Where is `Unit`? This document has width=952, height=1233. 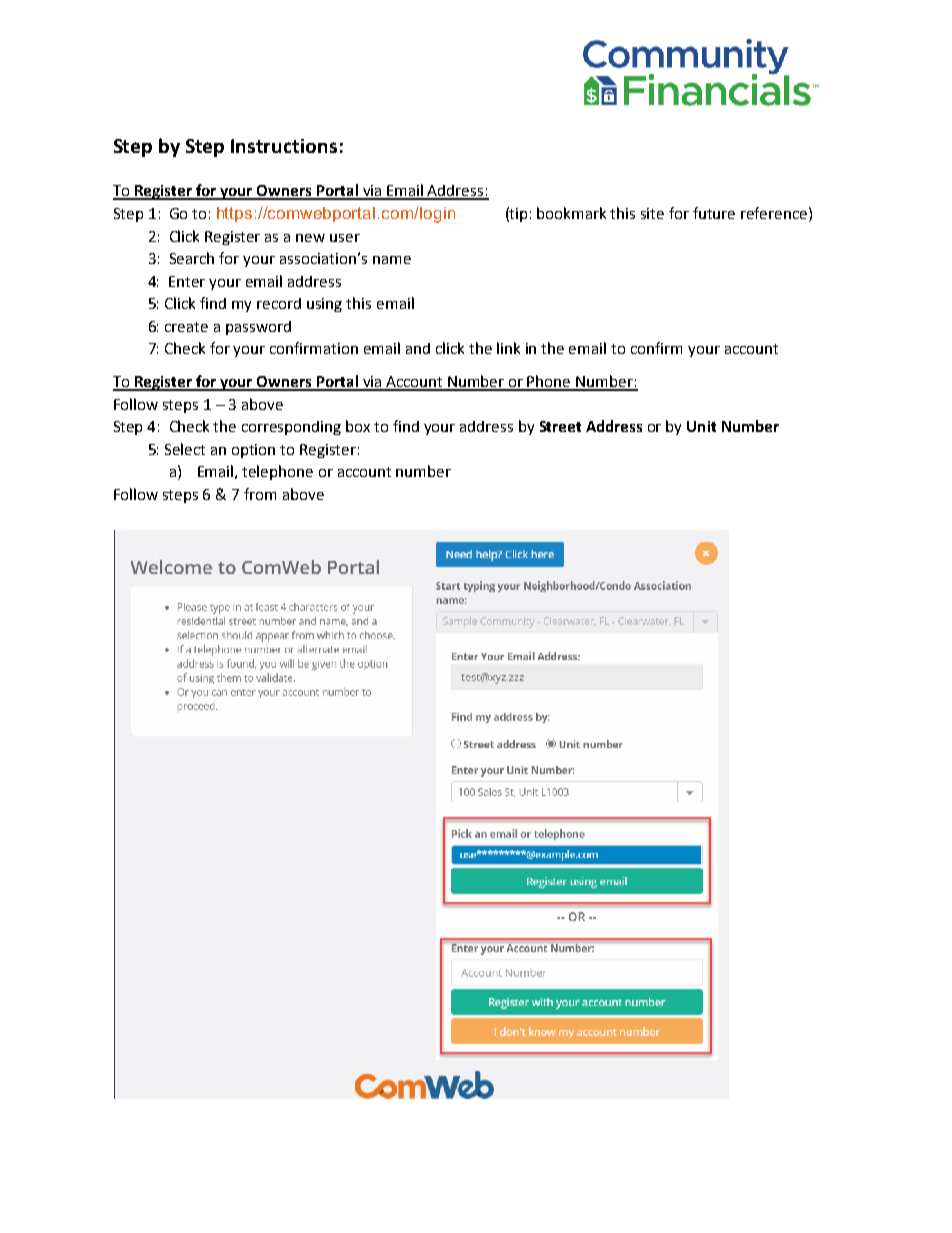
Unit is located at coordinates (701, 426).
